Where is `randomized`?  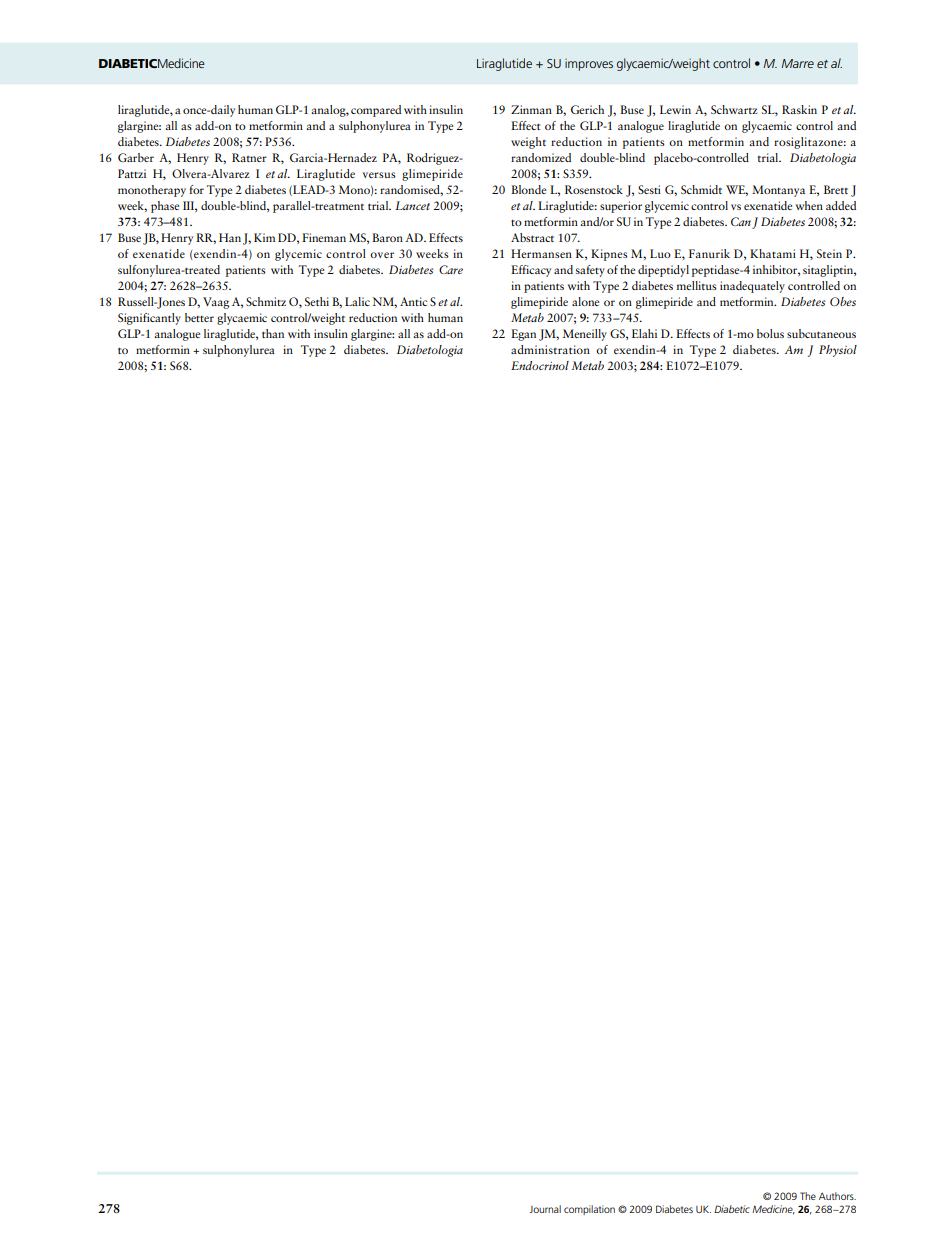
randomized is located at coordinates (541, 157).
